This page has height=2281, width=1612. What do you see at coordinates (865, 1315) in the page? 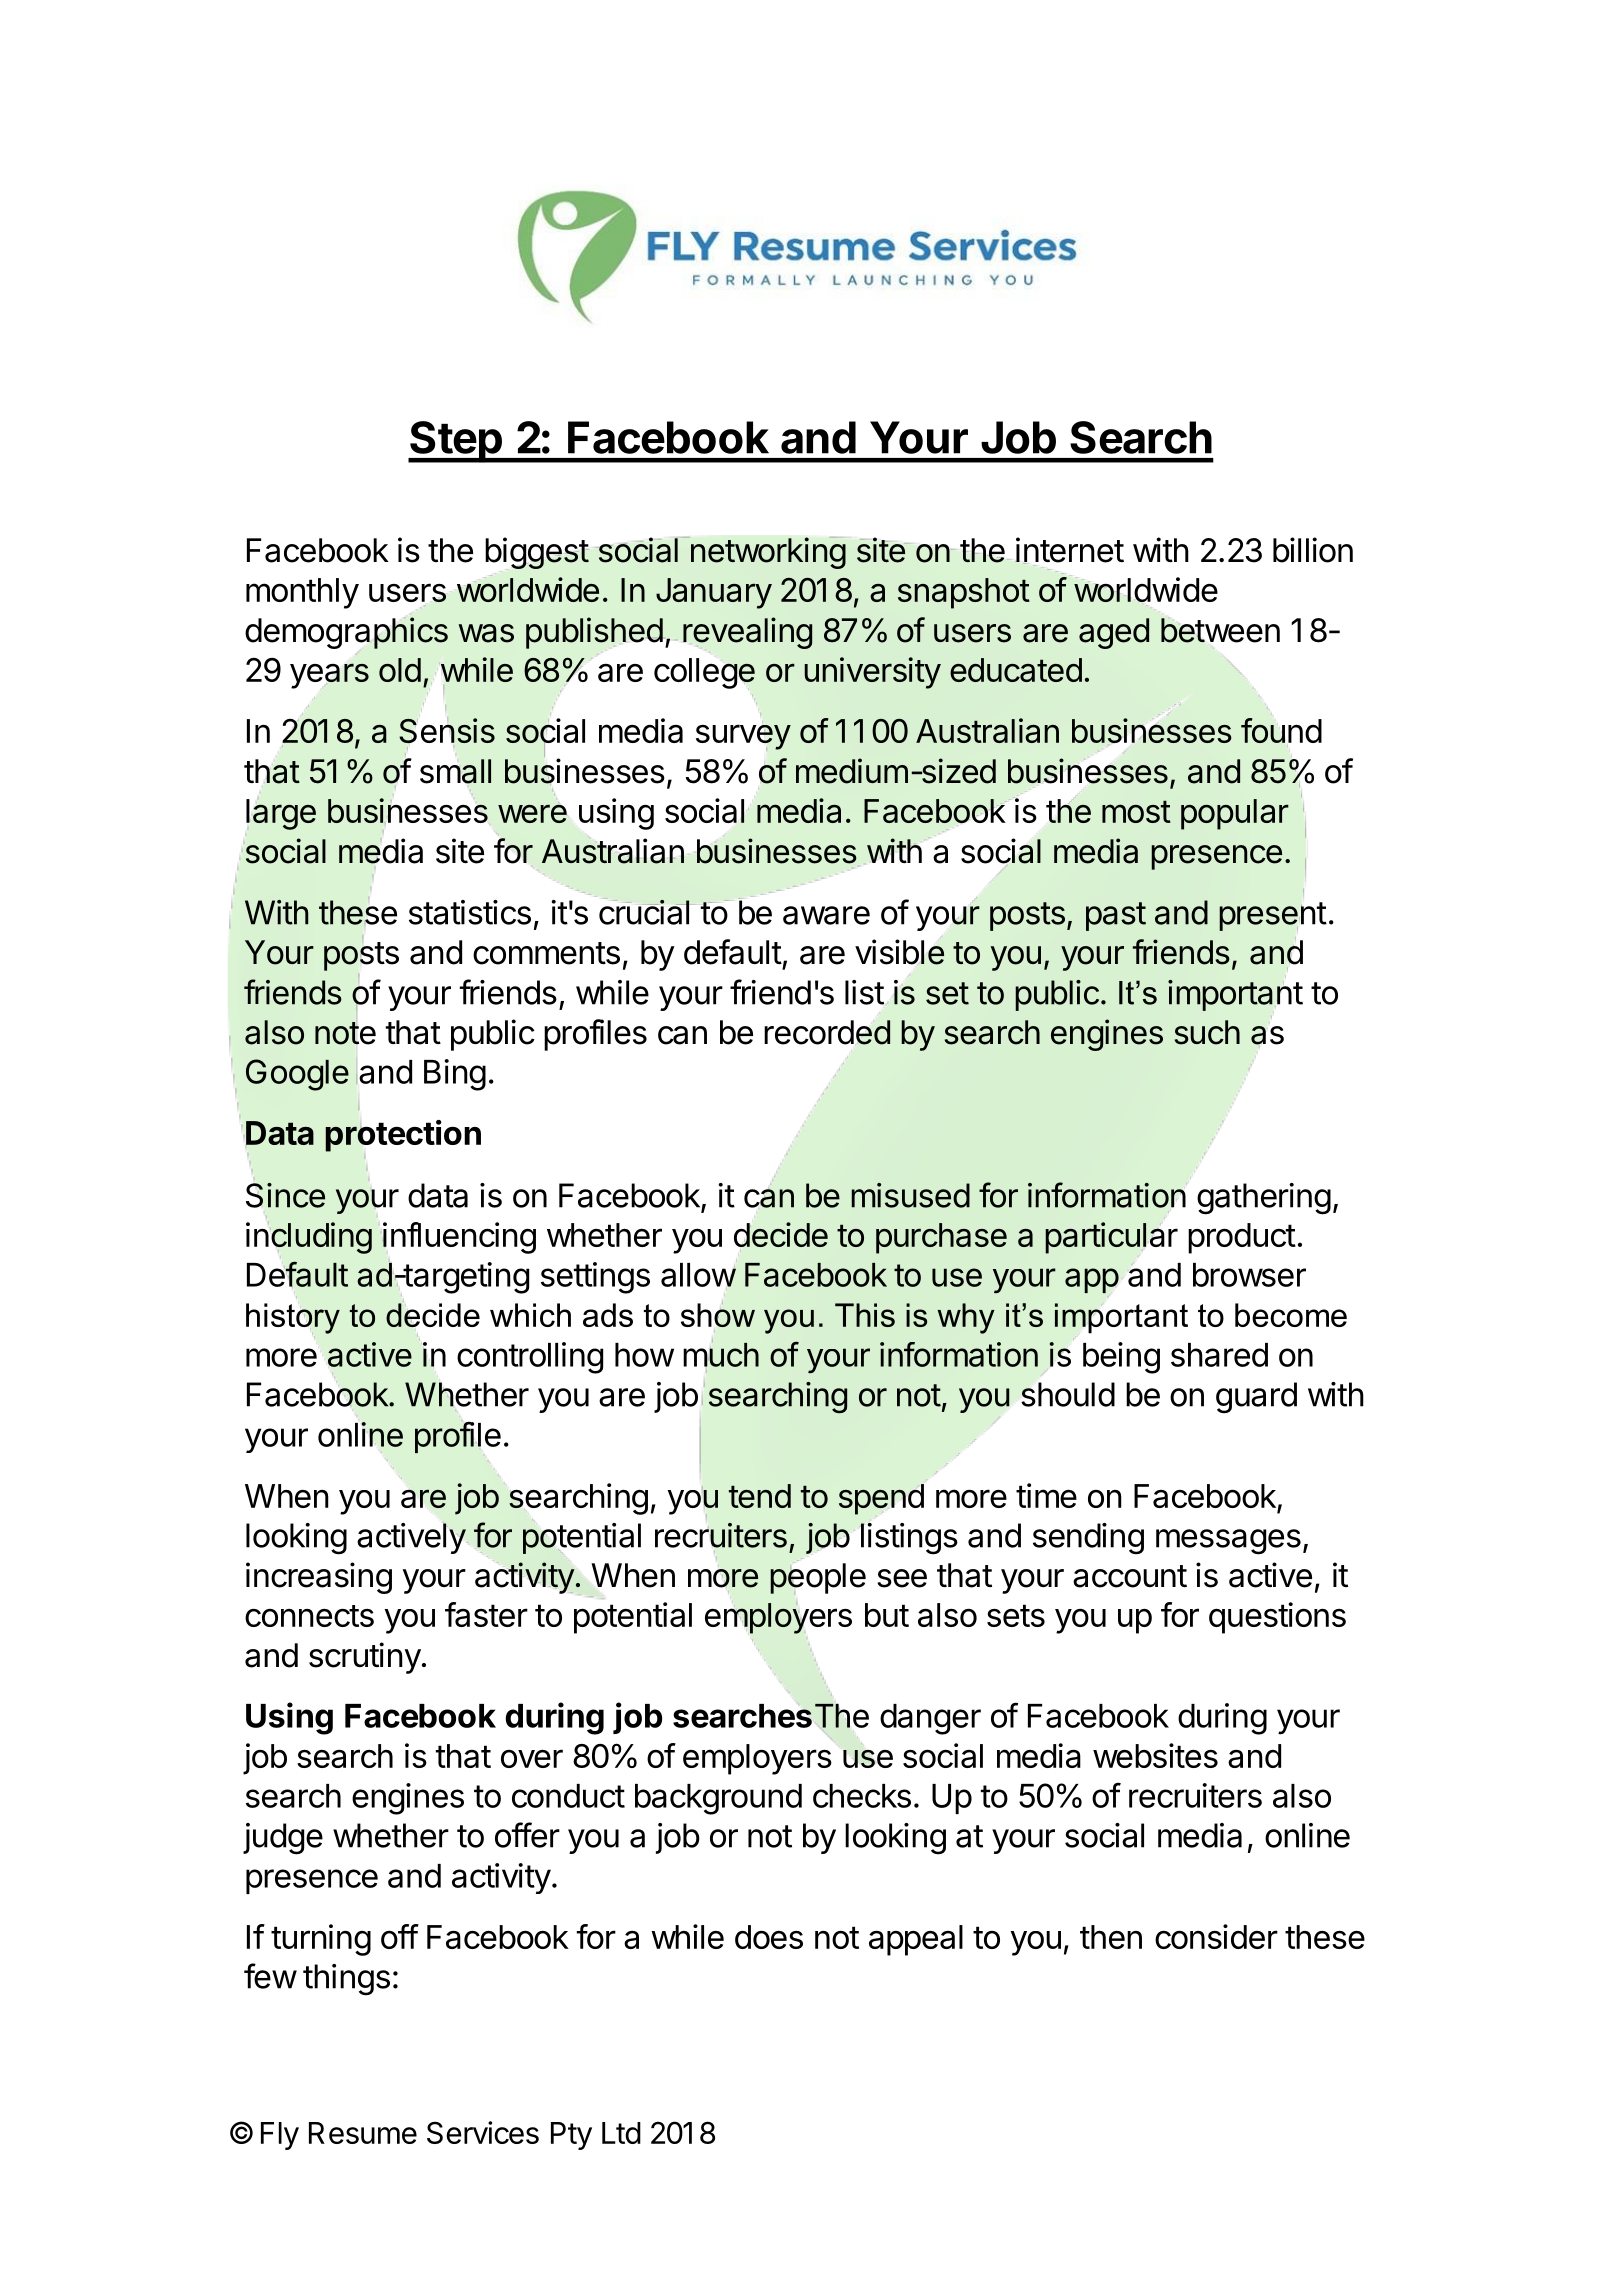
I see `This` at bounding box center [865, 1315].
